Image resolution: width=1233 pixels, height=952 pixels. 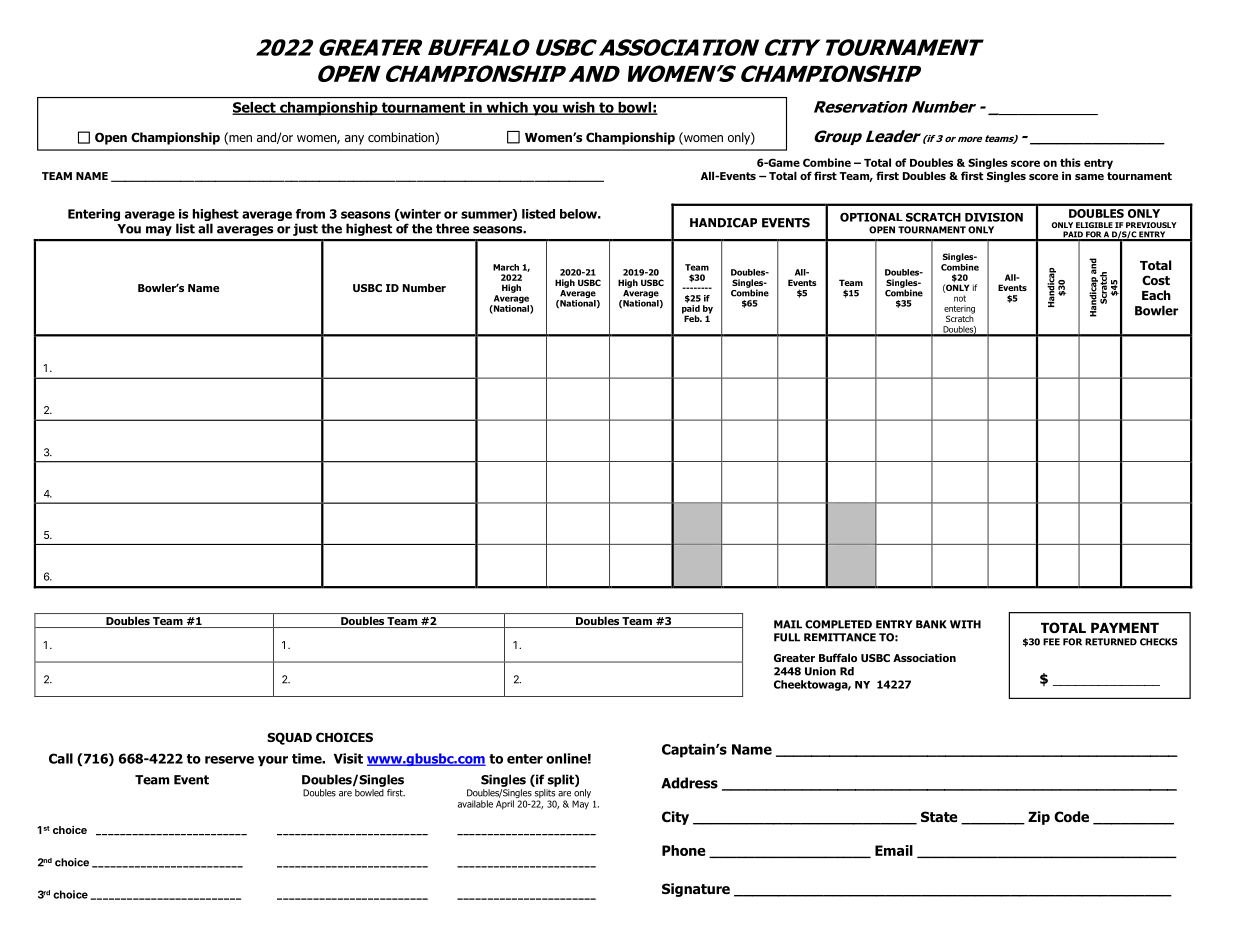 What do you see at coordinates (255, 108) in the page?
I see `Select` at bounding box center [255, 108].
